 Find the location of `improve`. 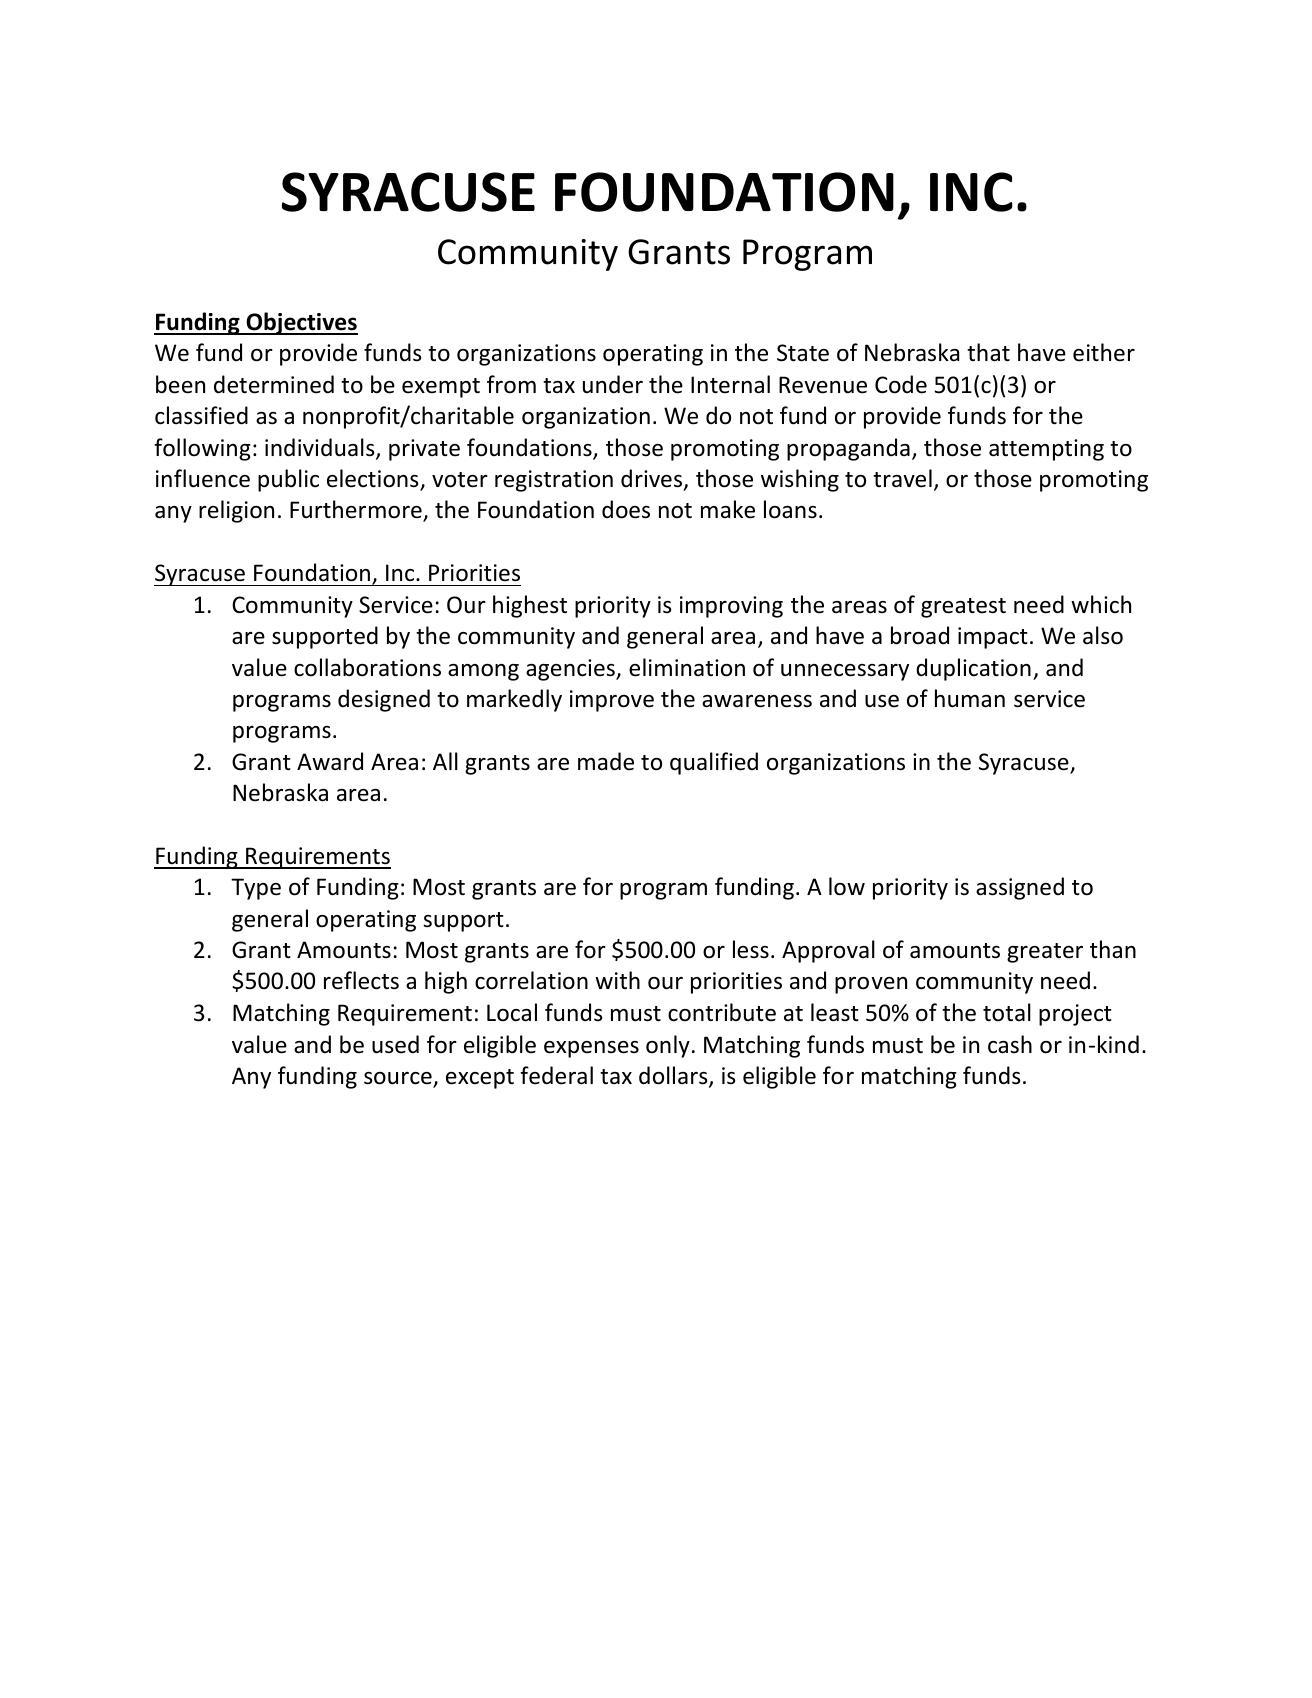

improve is located at coordinates (612, 701).
